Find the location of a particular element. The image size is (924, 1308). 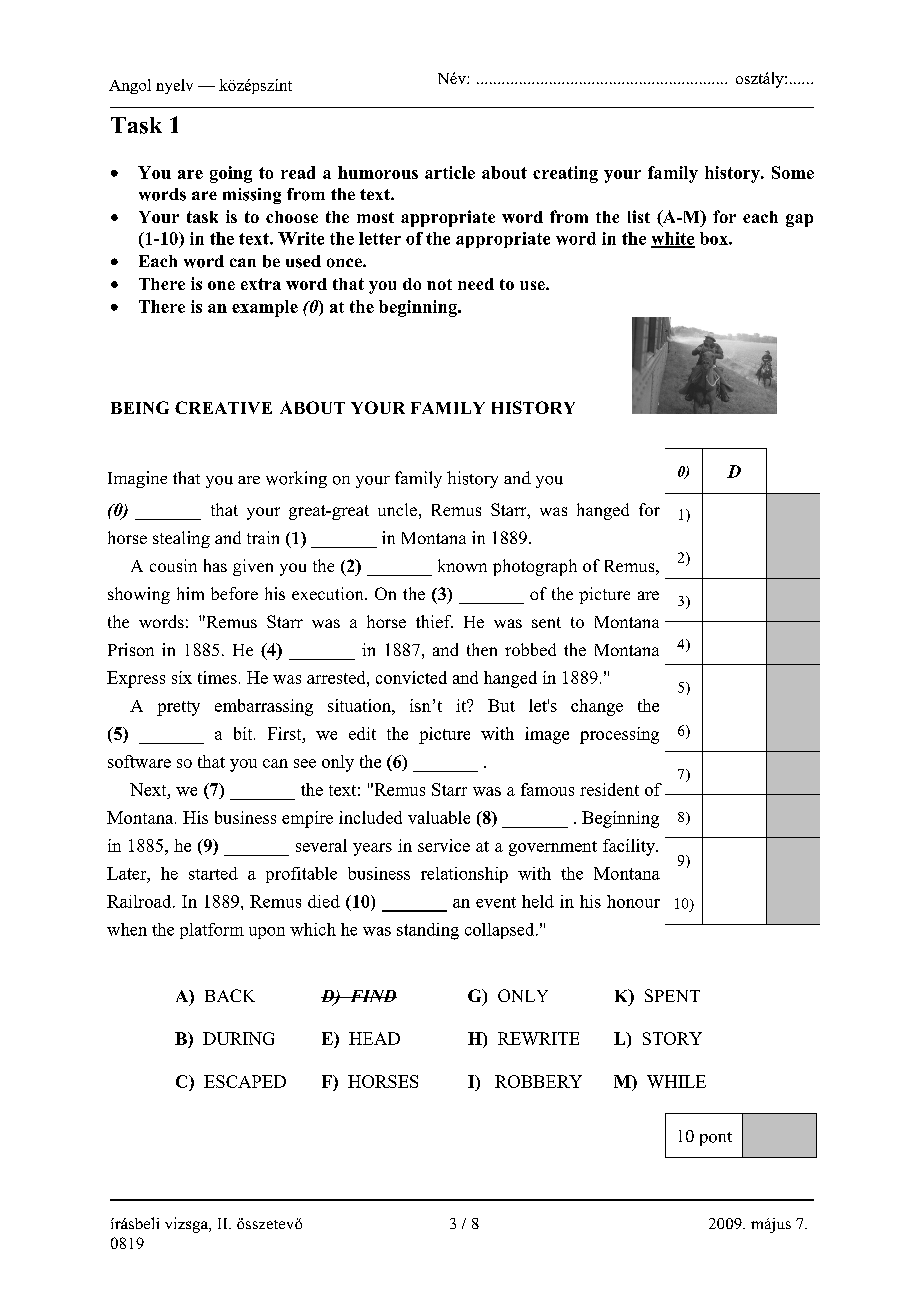

then is located at coordinates (482, 649).
